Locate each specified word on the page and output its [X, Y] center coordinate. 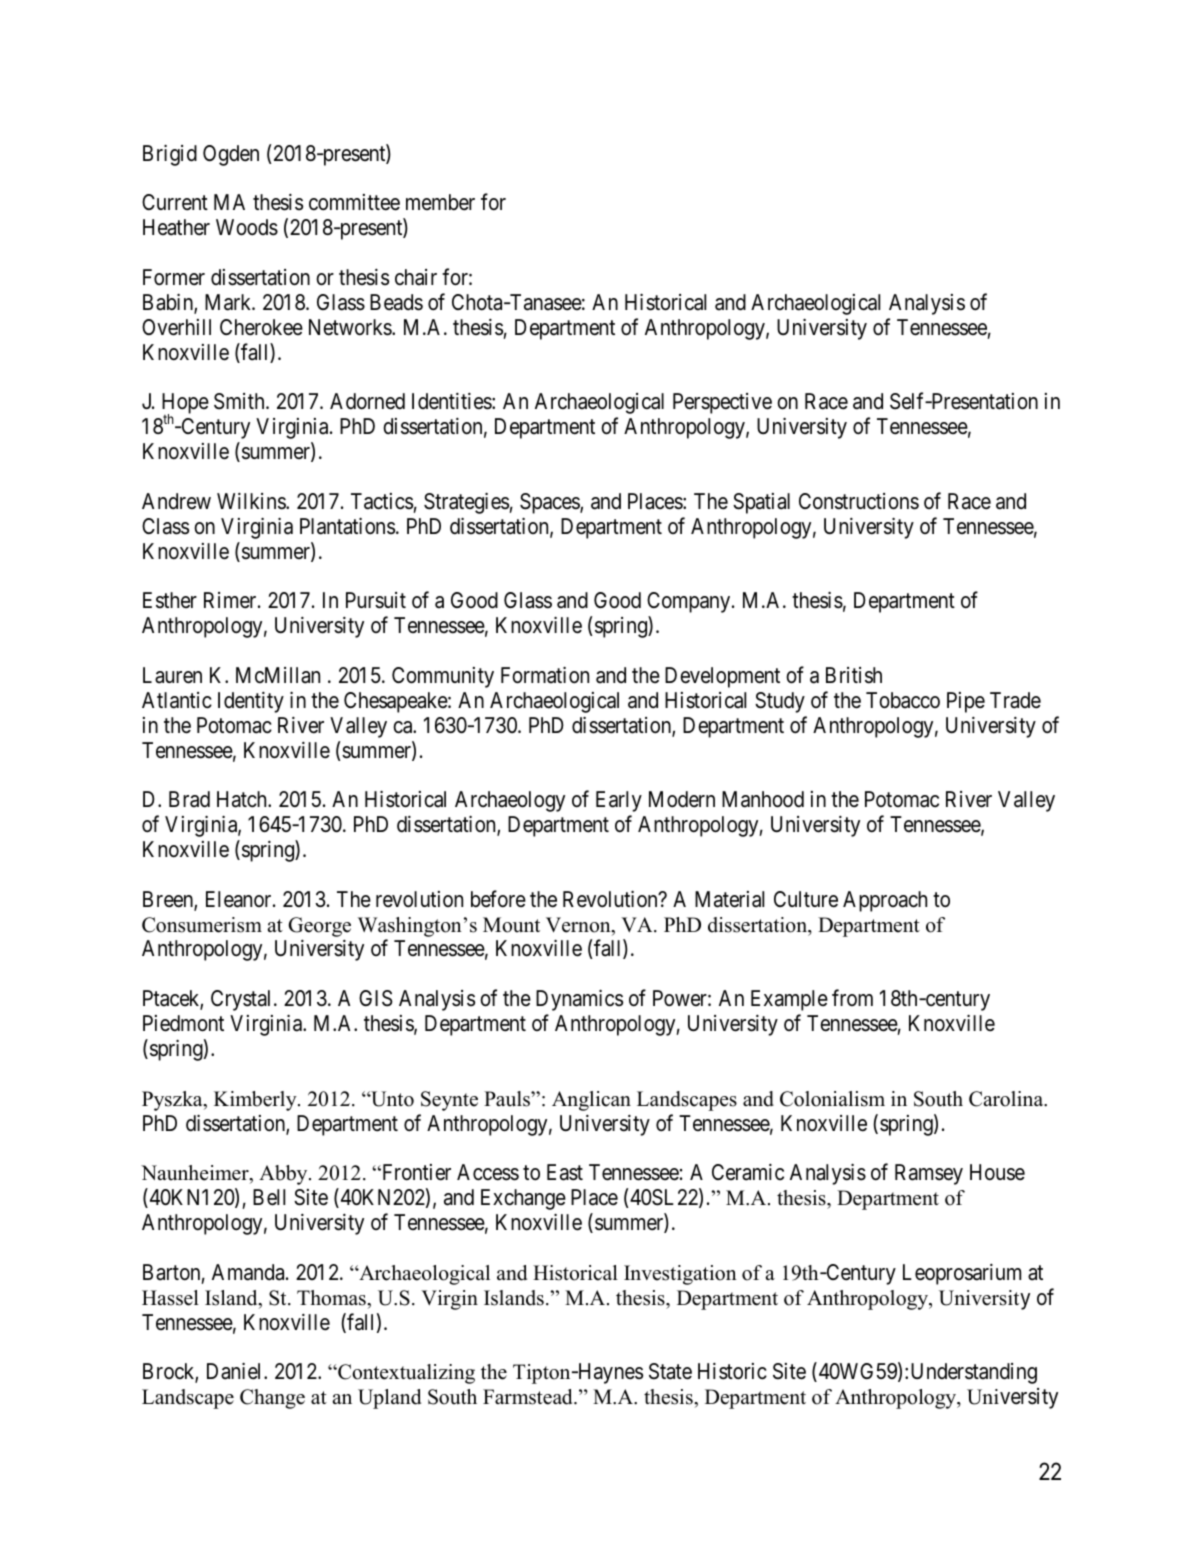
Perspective [722, 403]
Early [619, 801]
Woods [247, 227]
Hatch [243, 799]
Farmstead [529, 1397]
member [440, 202]
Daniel [236, 1371]
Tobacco [903, 700]
